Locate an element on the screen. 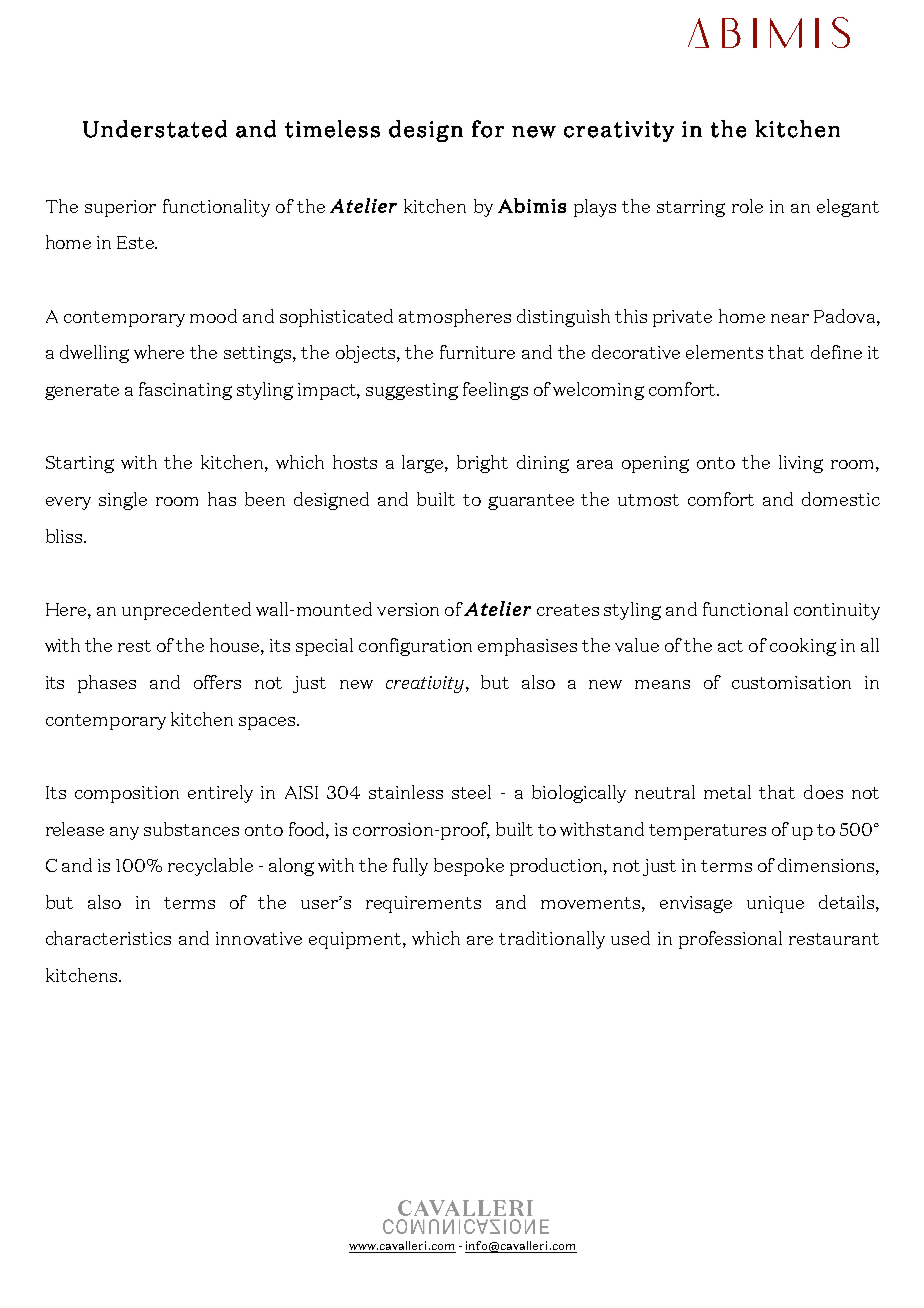 This screenshot has width=924, height=1308. metal is located at coordinates (727, 792).
